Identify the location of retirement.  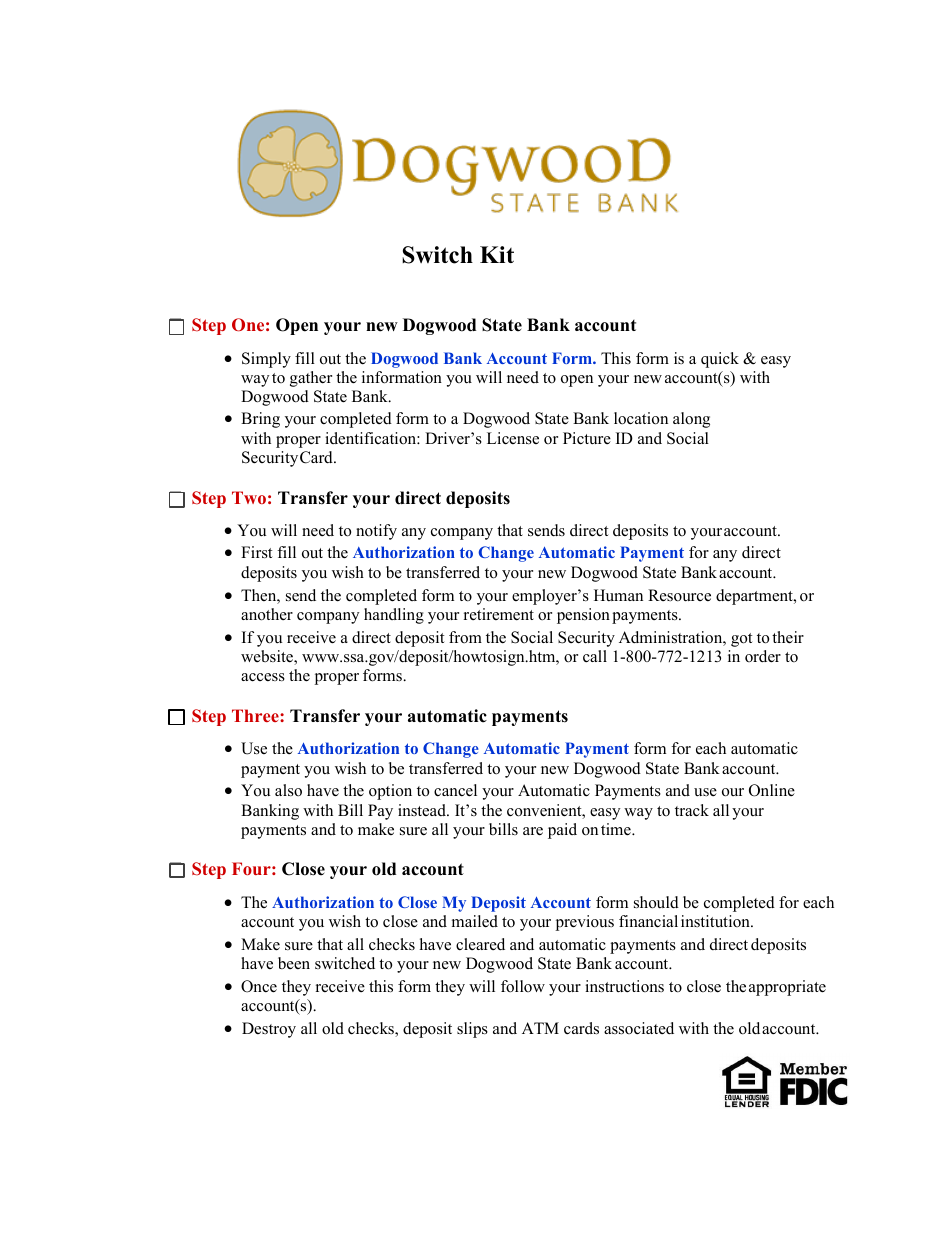
(499, 614).
